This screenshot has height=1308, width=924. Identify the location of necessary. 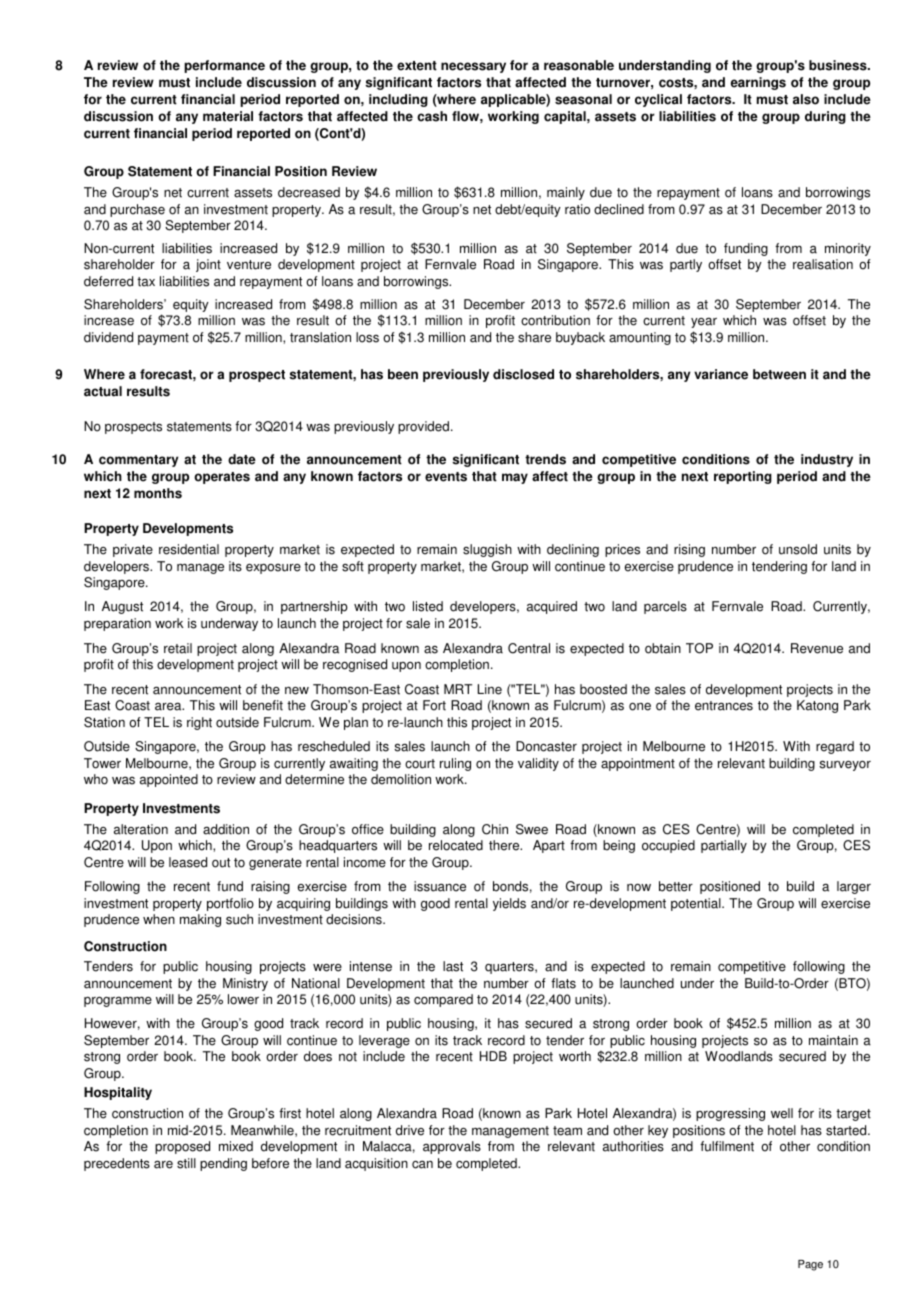
(473, 67).
